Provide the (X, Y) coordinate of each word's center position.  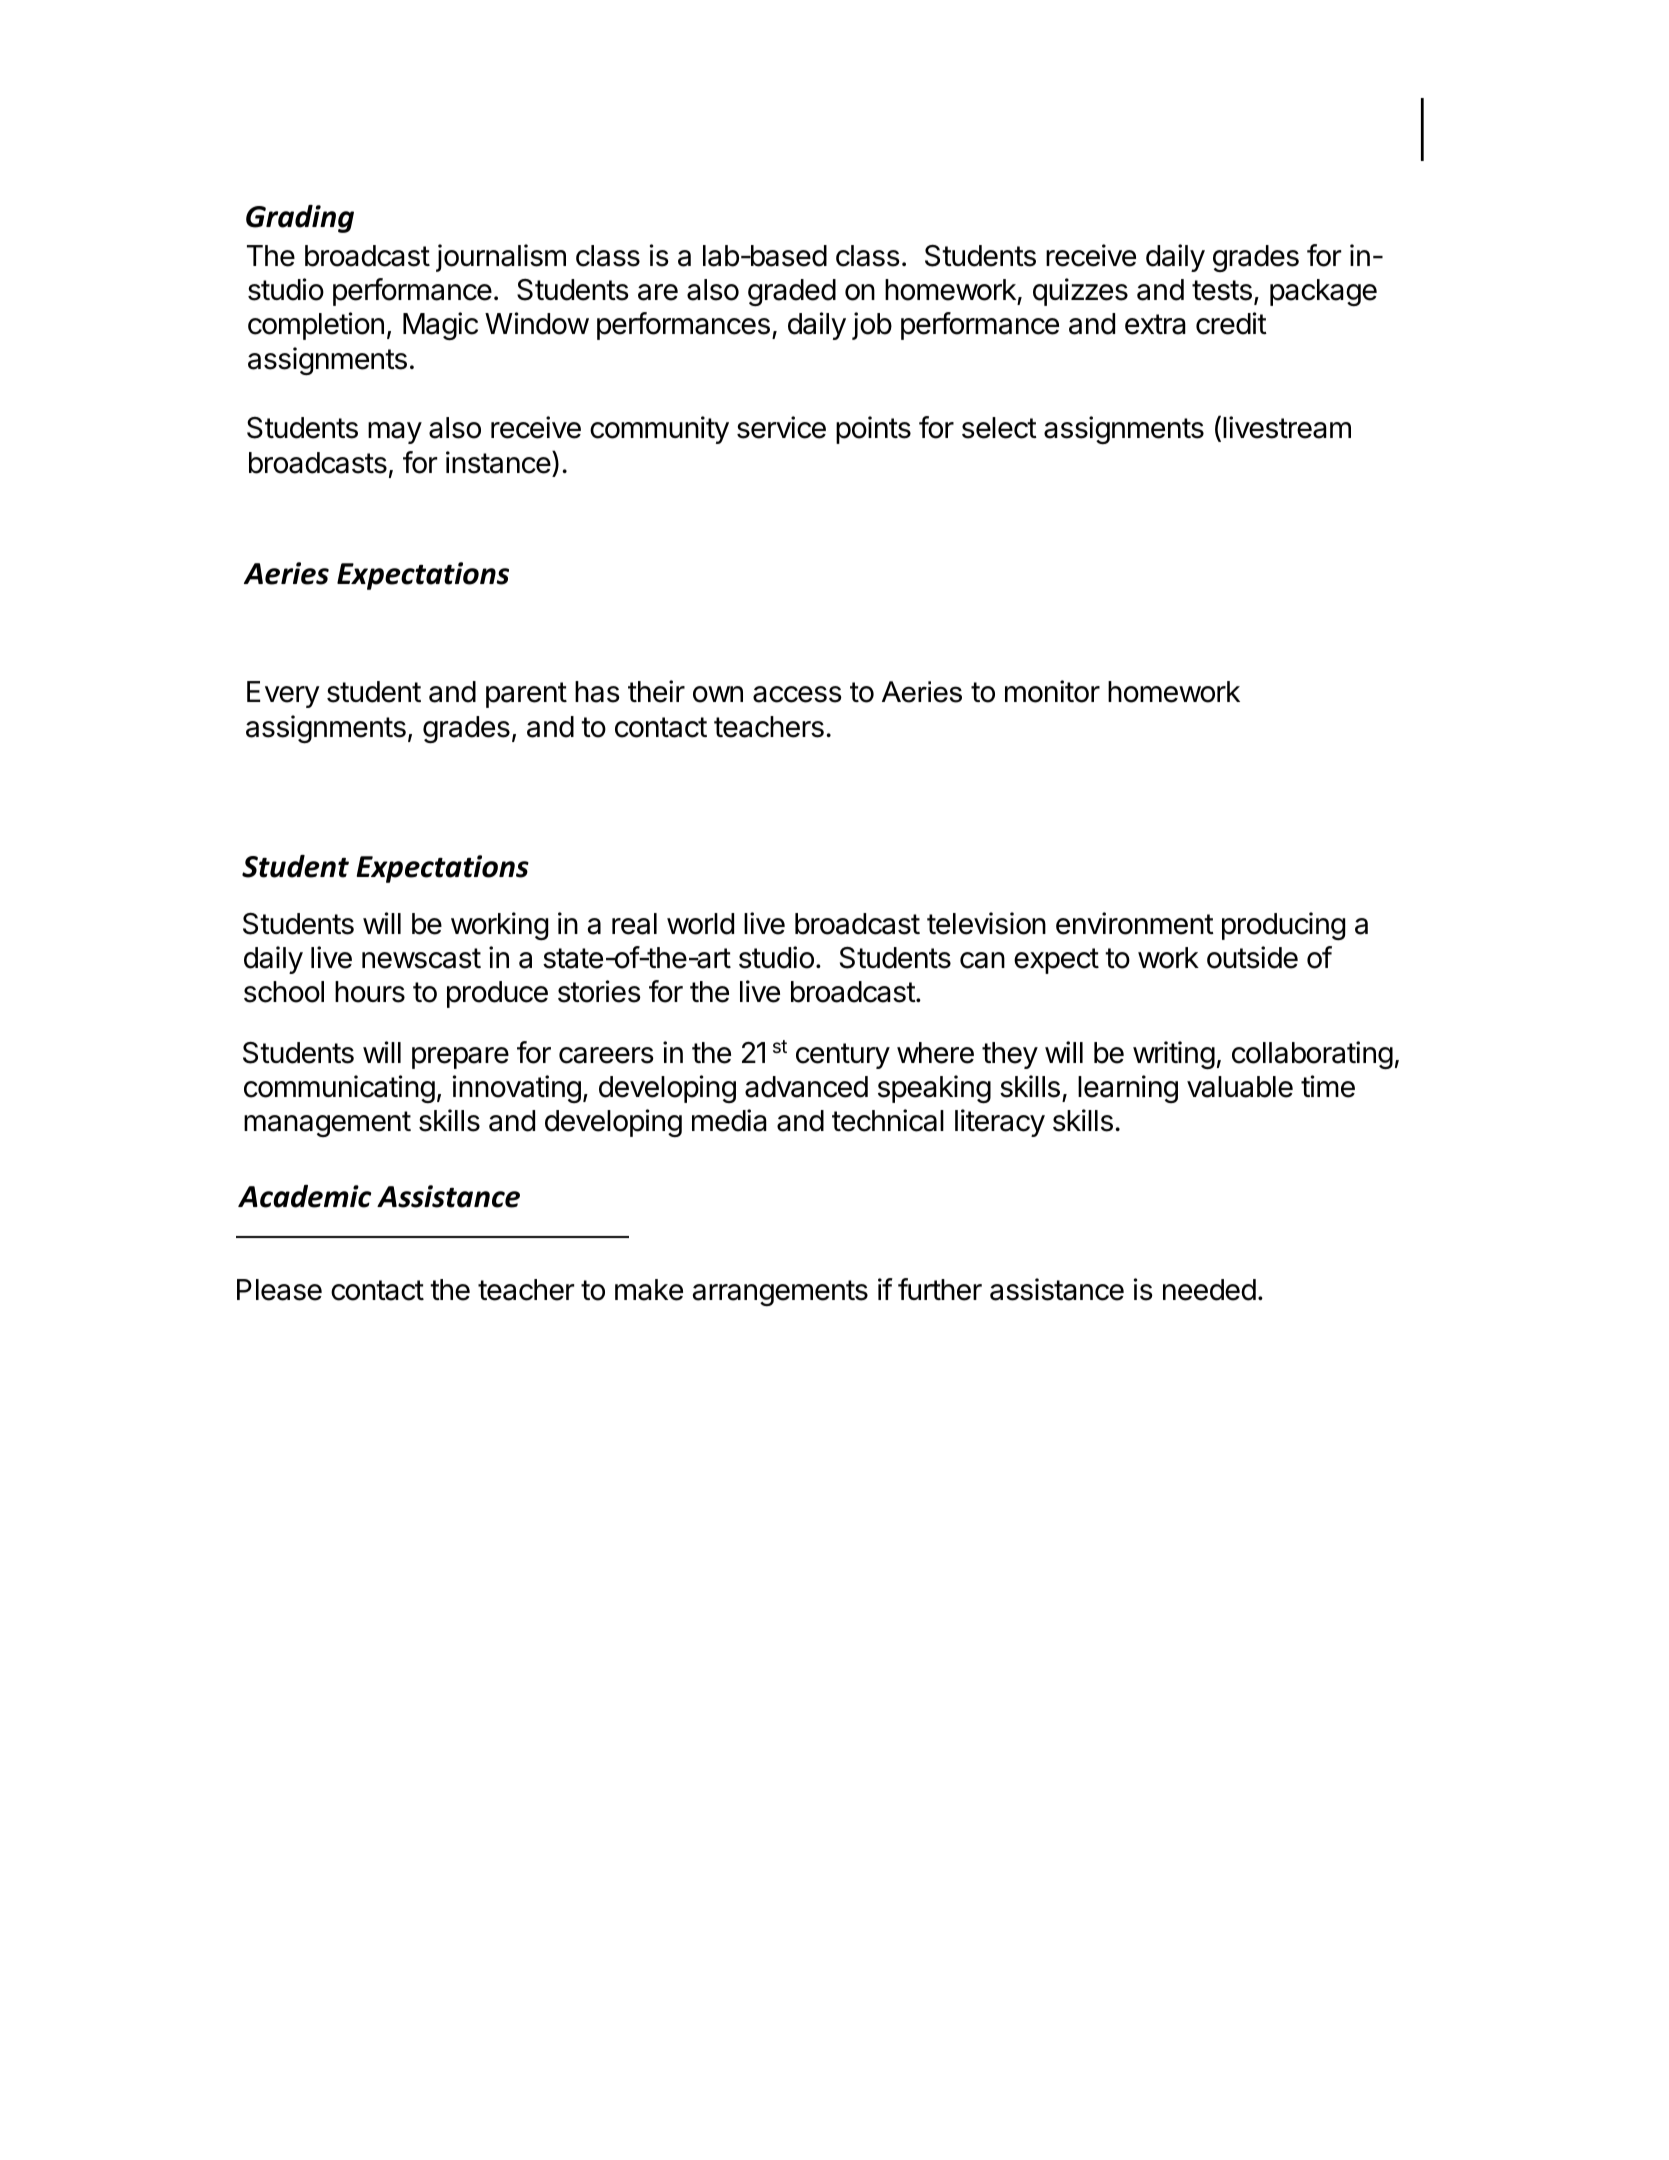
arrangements (780, 1293)
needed (1209, 1290)
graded (792, 292)
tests (1222, 290)
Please (279, 1290)
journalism (501, 258)
